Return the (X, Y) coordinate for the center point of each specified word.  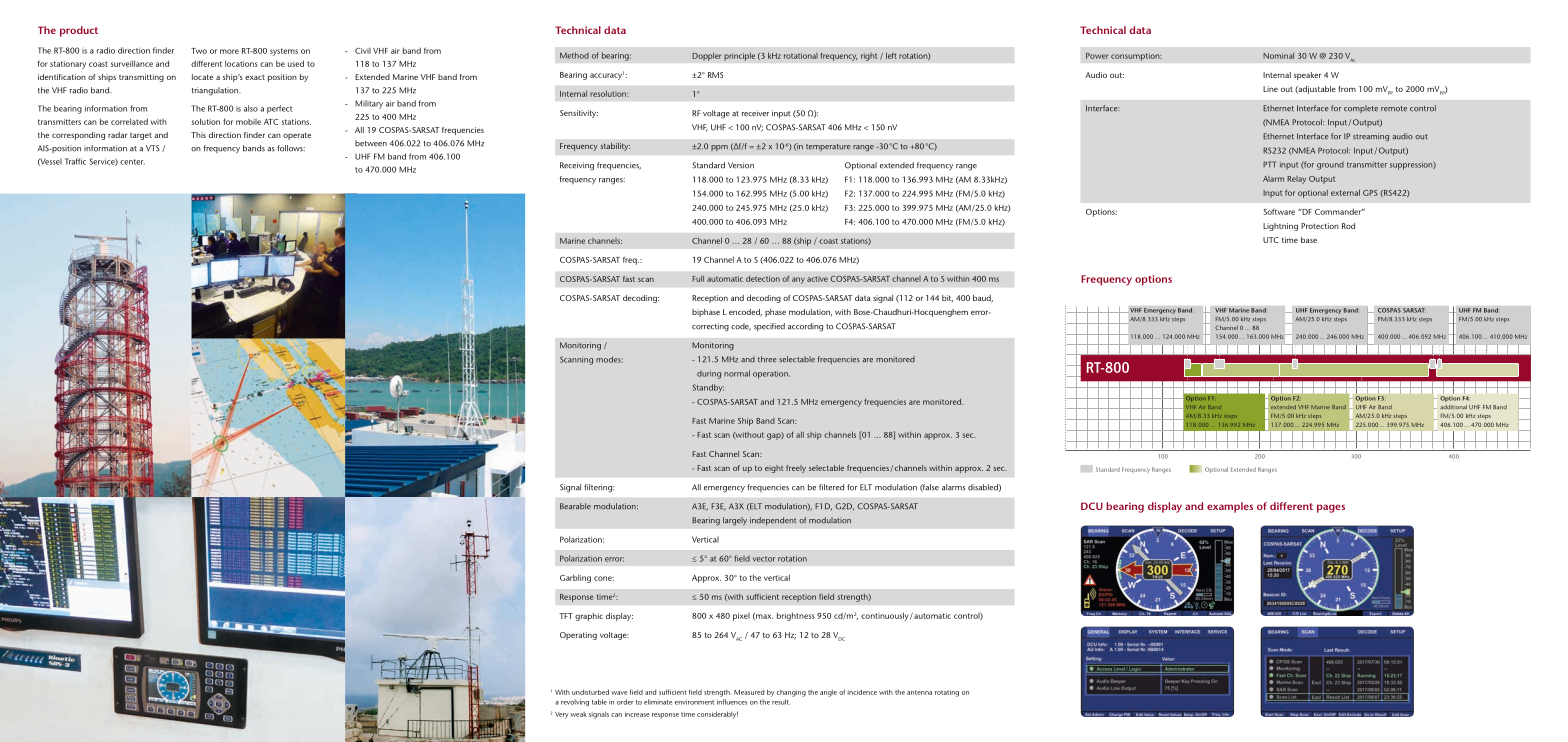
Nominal (1278, 56)
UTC (1271, 240)
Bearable (575, 506)
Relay (1296, 180)
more (229, 51)
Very (562, 715)
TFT (566, 616)
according (805, 327)
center (132, 162)
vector (764, 559)
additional (1453, 407)
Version (741, 165)
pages (1331, 508)
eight (774, 469)
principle (739, 56)
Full (698, 279)
